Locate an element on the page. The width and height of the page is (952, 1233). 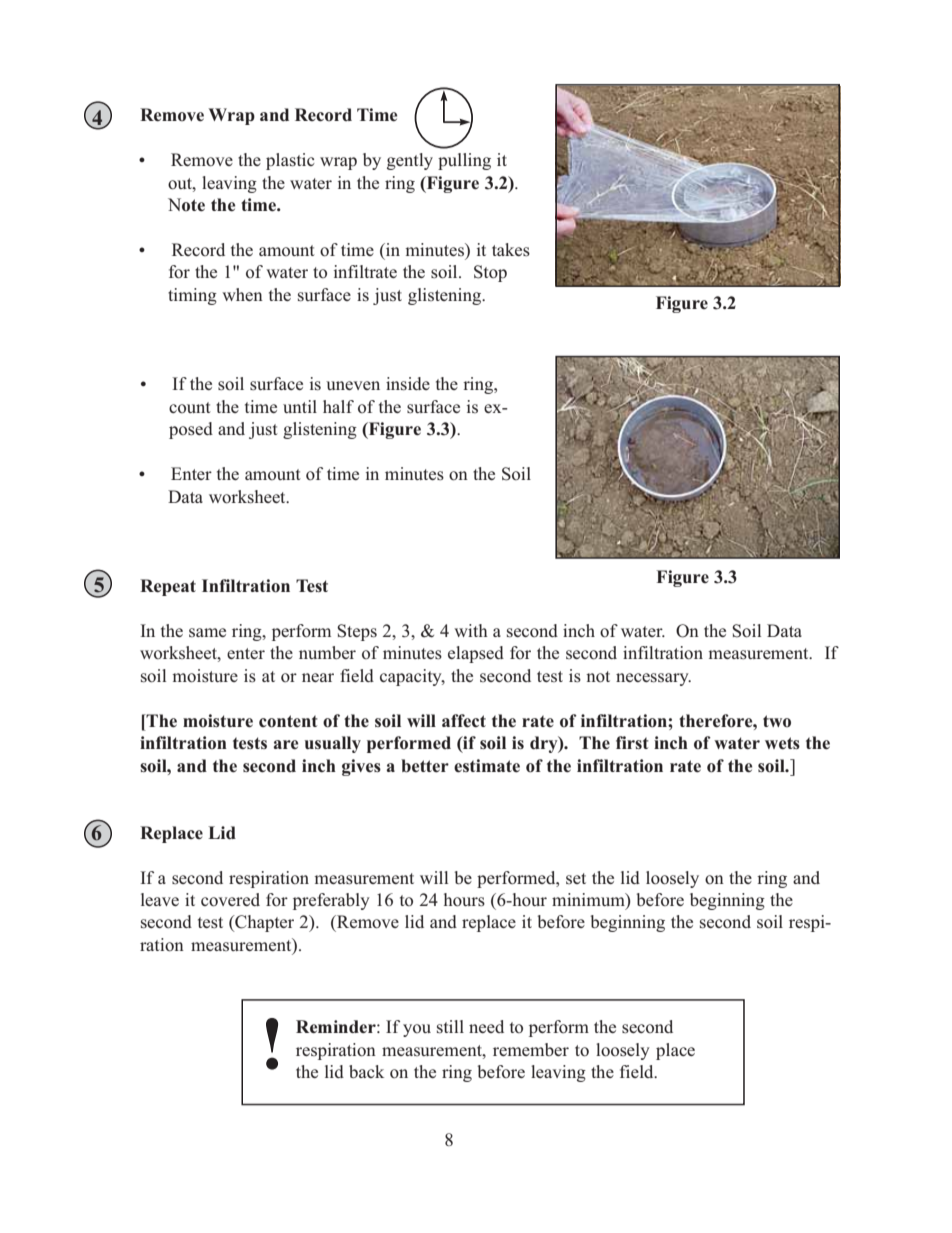
pulling is located at coordinates (464, 161).
